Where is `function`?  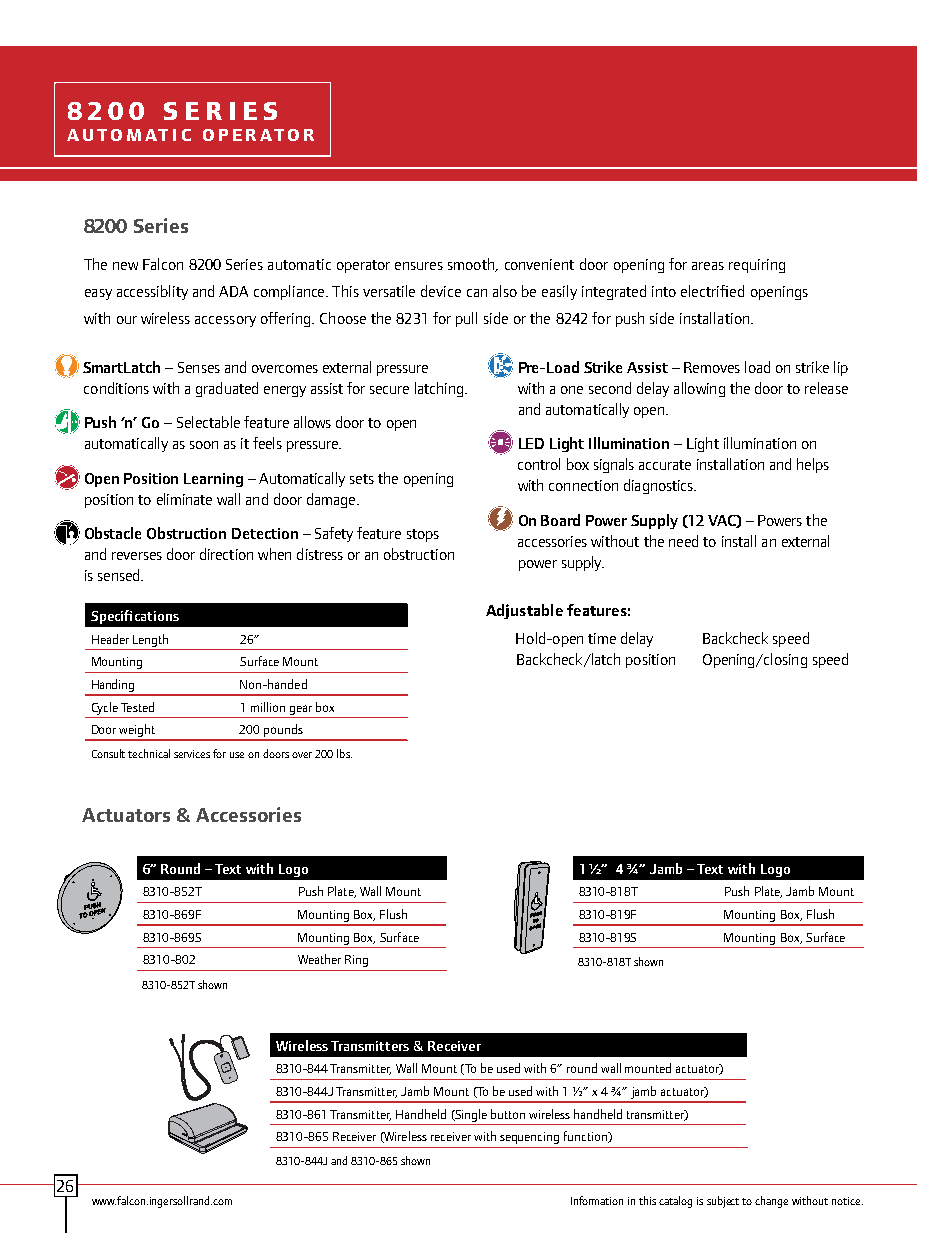 function is located at coordinates (587, 1137).
